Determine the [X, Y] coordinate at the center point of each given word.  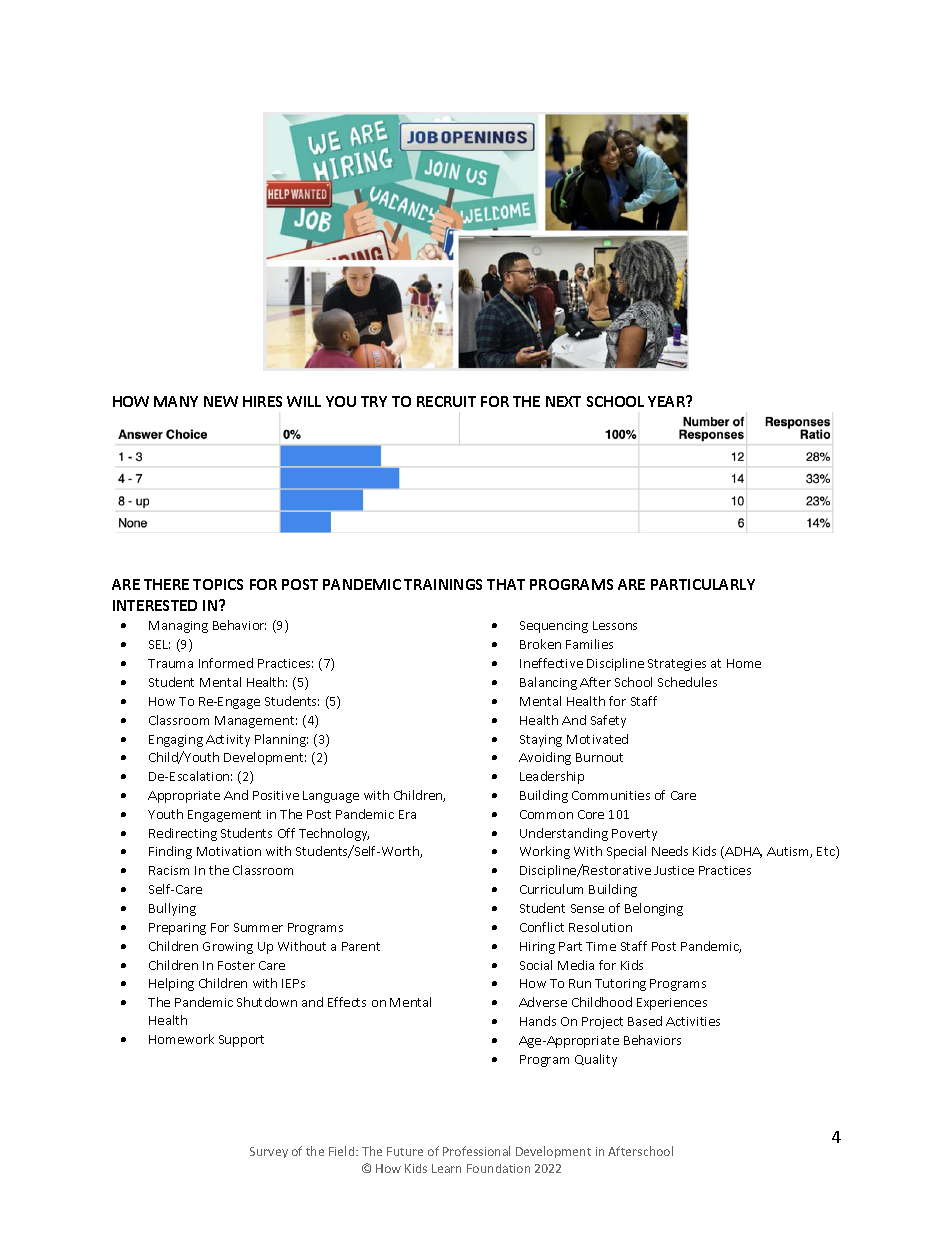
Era [407, 814]
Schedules [687, 682]
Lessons [615, 625]
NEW [221, 401]
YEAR [668, 401]
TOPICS [218, 584]
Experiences [672, 1004]
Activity [228, 741]
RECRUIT [446, 401]
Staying [541, 741]
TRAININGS [443, 584]
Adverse [543, 1002]
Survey [269, 1152]
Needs [670, 851]
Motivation [229, 851]
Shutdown [267, 1002]
